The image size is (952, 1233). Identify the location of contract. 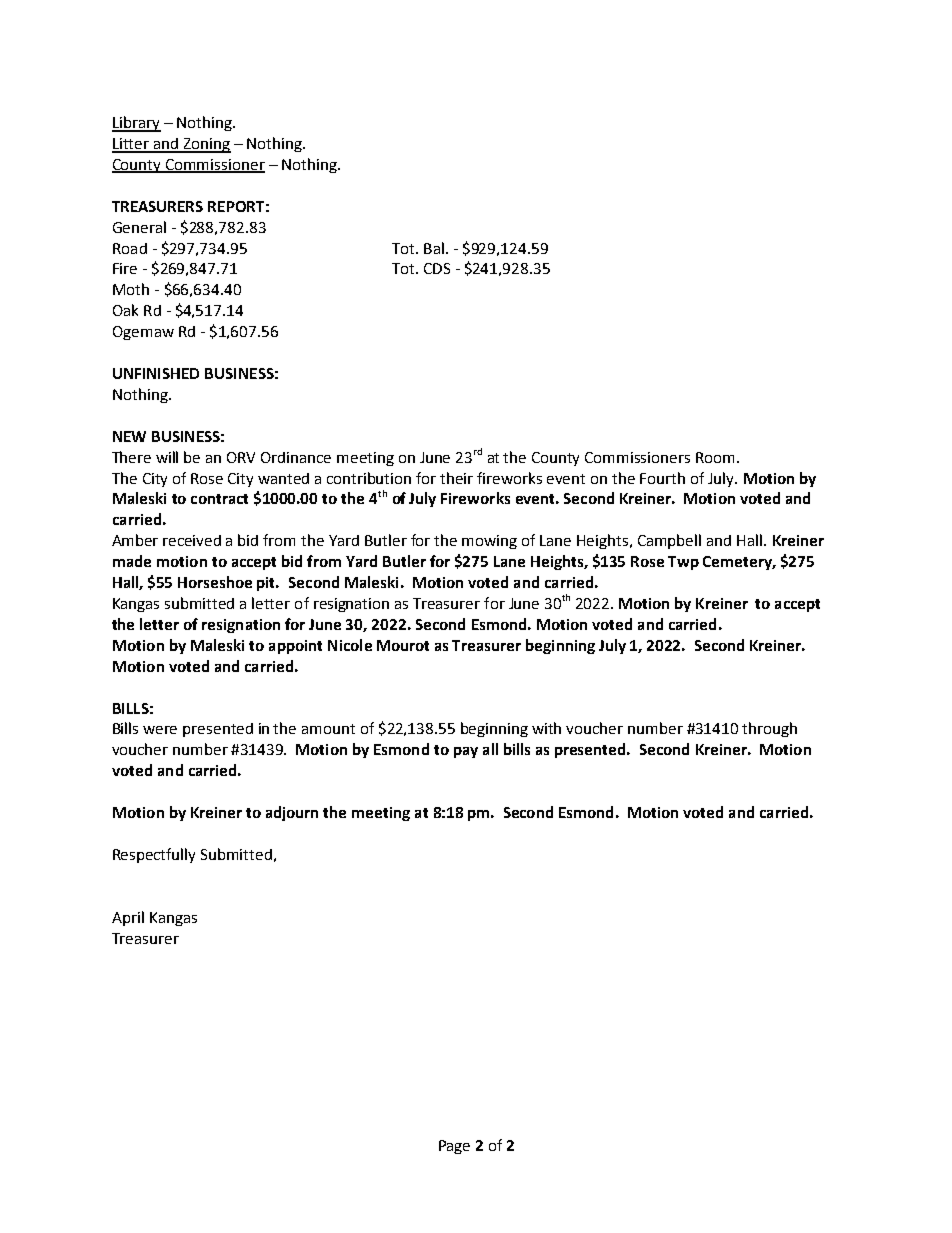
(219, 499).
